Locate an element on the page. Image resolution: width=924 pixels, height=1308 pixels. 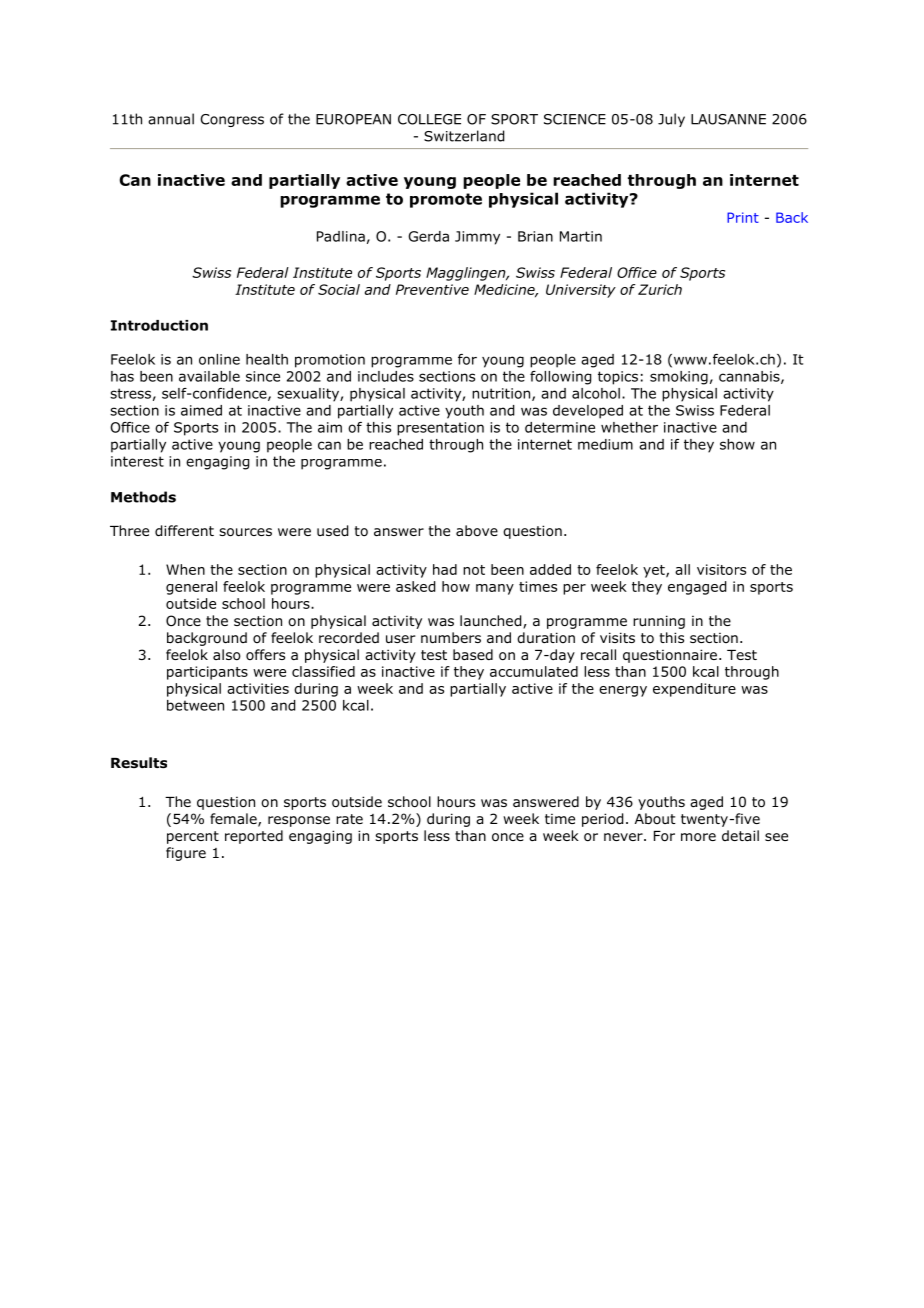
percent is located at coordinates (193, 837).
